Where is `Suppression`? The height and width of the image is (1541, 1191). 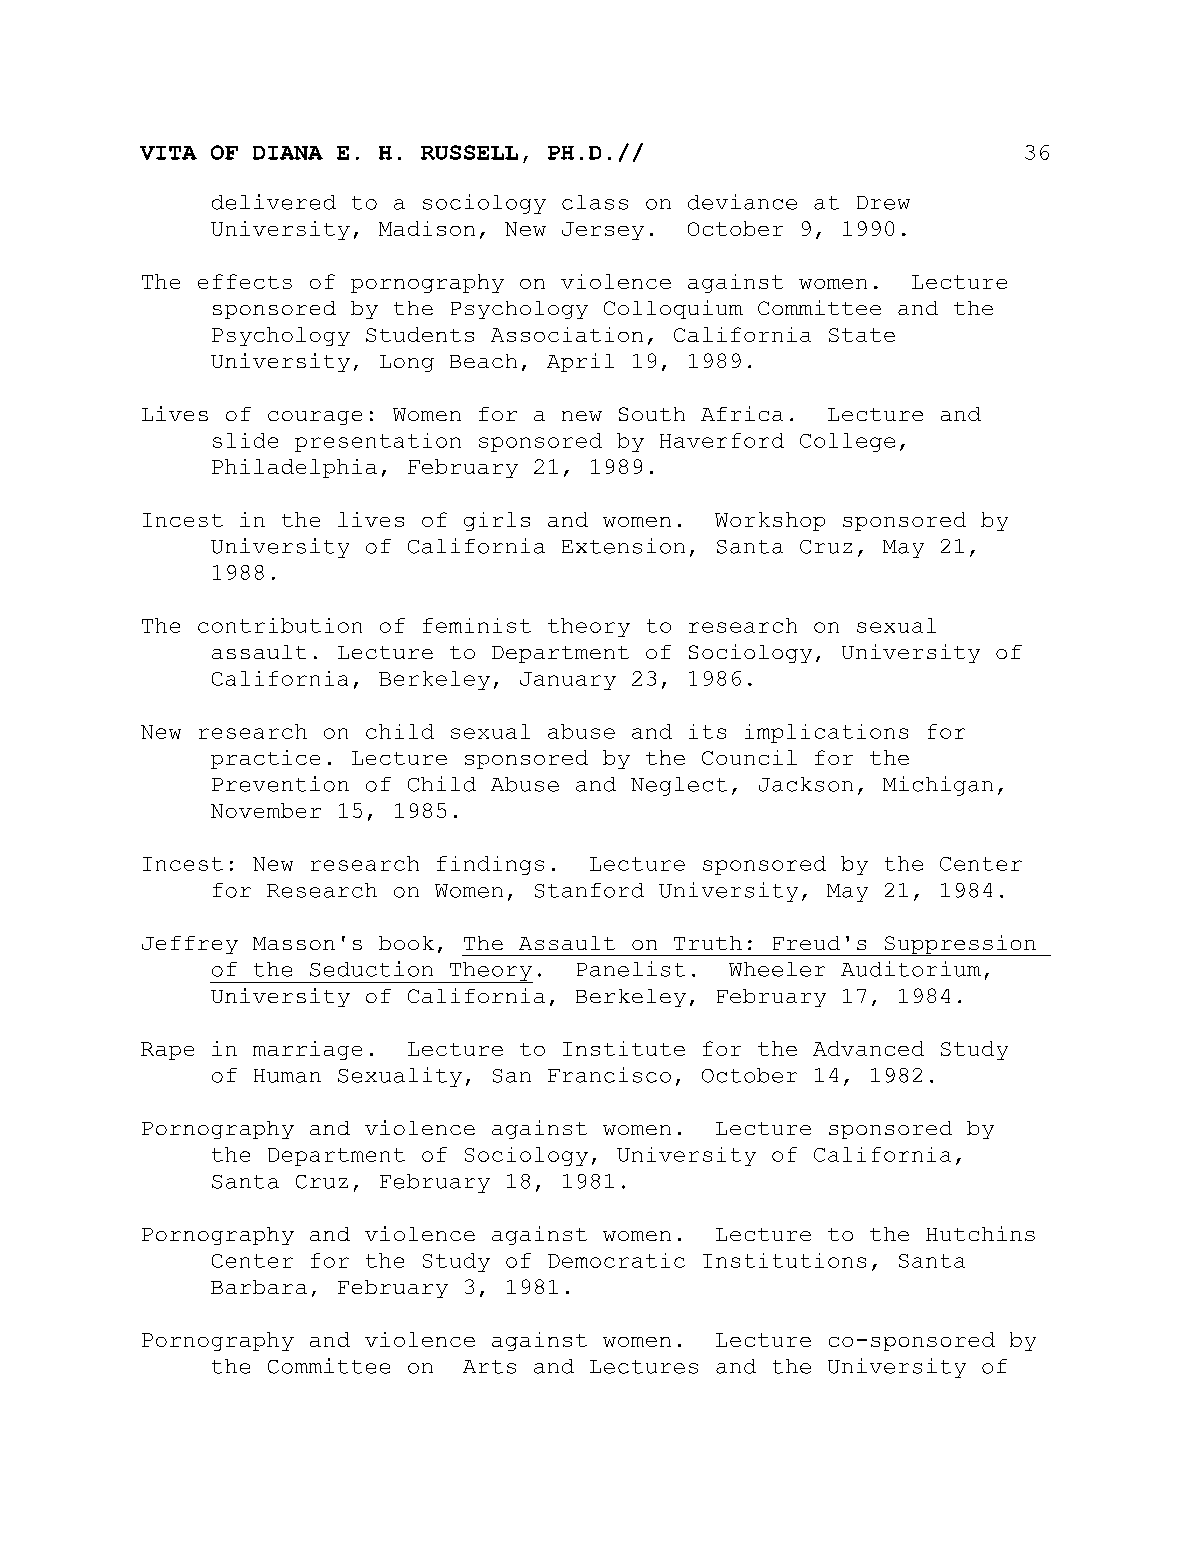 Suppression is located at coordinates (960, 945).
